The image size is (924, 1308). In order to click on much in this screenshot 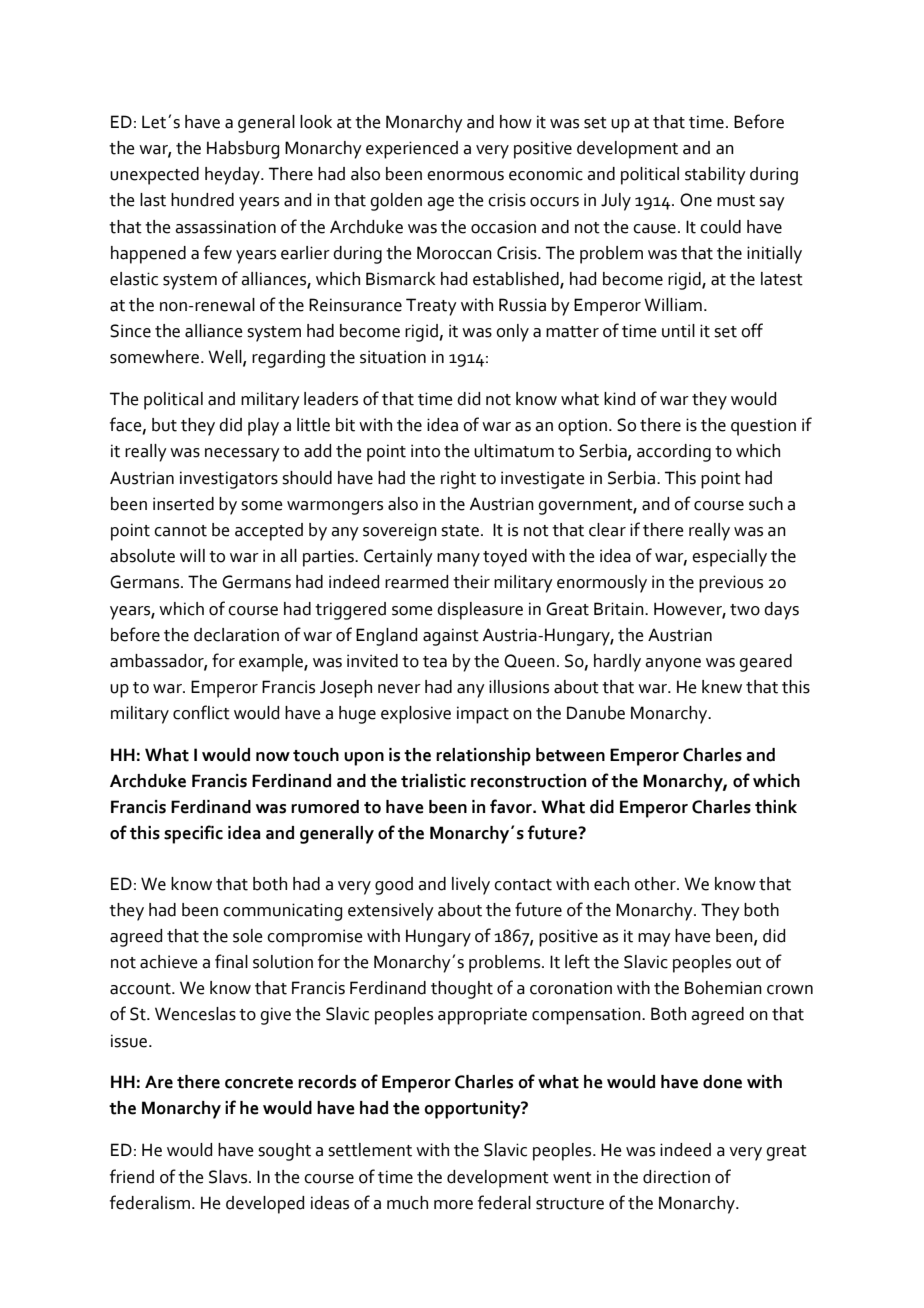, I will do `click(407, 1203)`.
